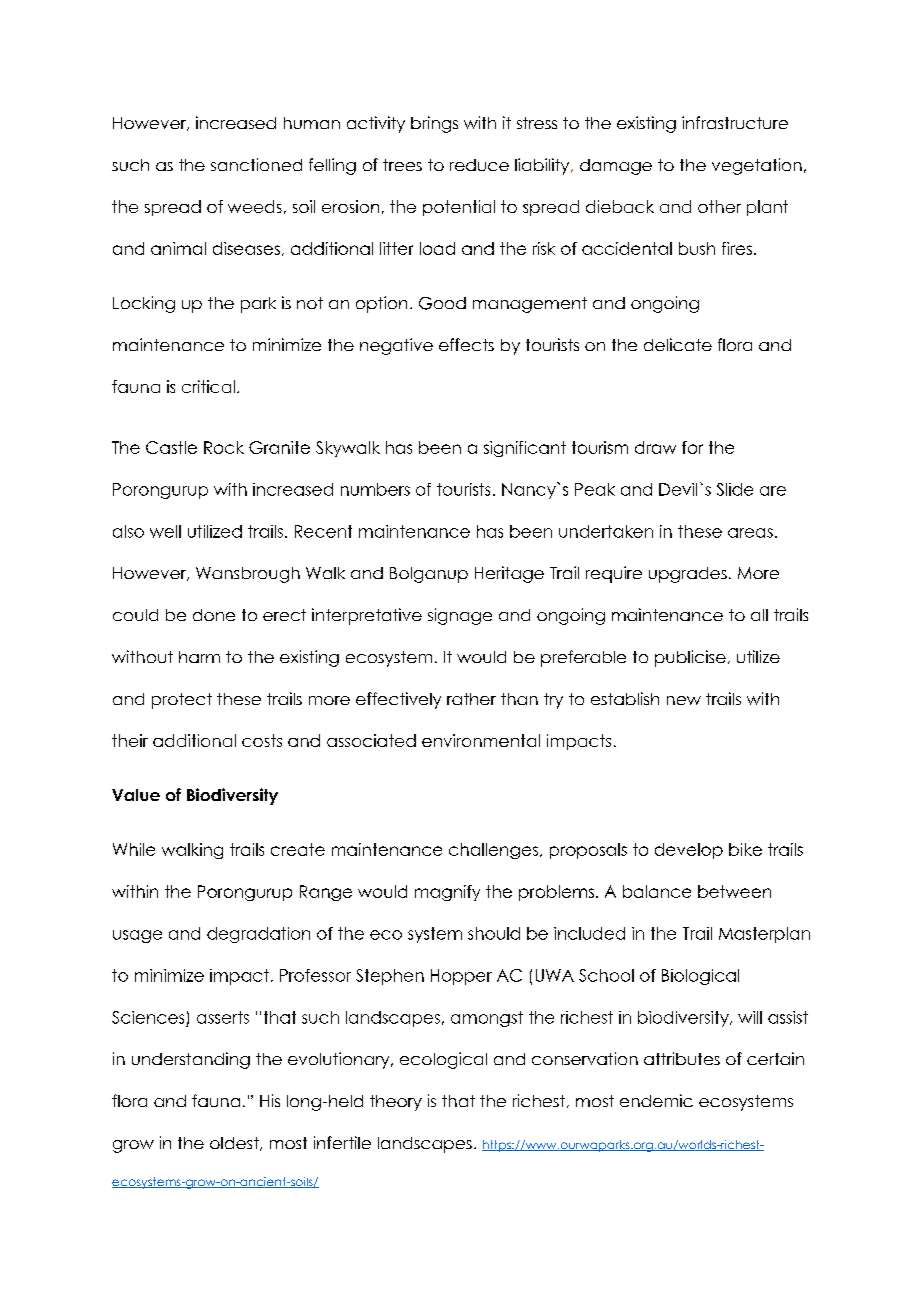 The height and width of the image is (1308, 924). What do you see at coordinates (396, 1103) in the image?
I see `theory` at bounding box center [396, 1103].
